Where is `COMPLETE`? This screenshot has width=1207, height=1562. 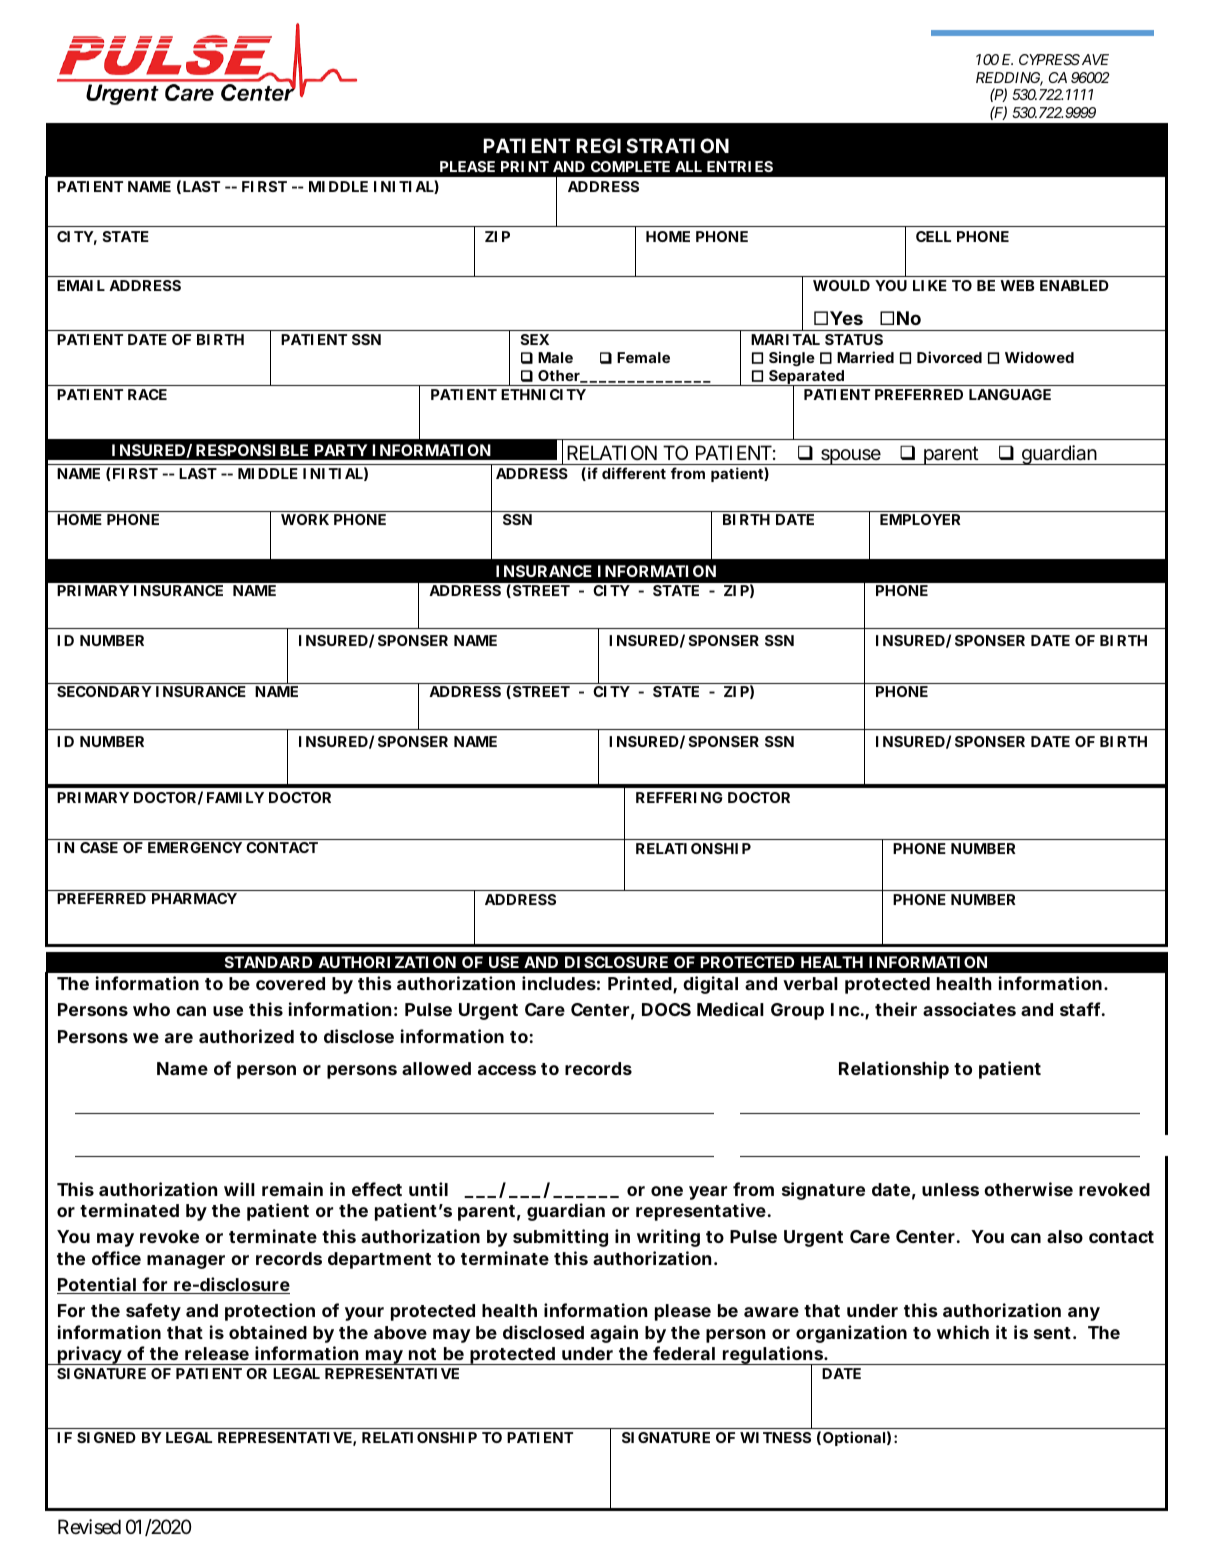 COMPLETE is located at coordinates (630, 166).
